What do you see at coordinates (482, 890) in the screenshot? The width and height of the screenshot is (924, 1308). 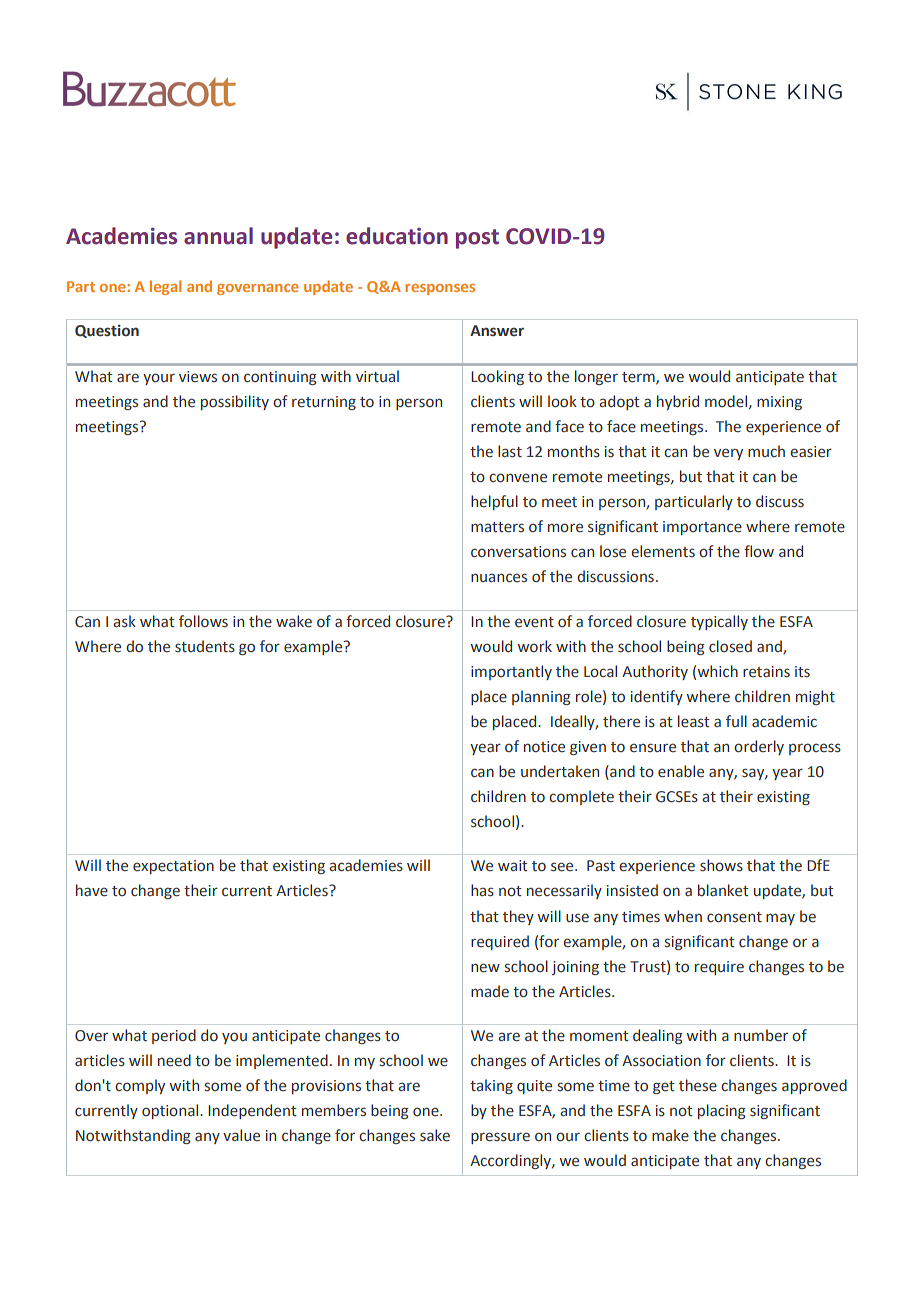 I see `has` at bounding box center [482, 890].
